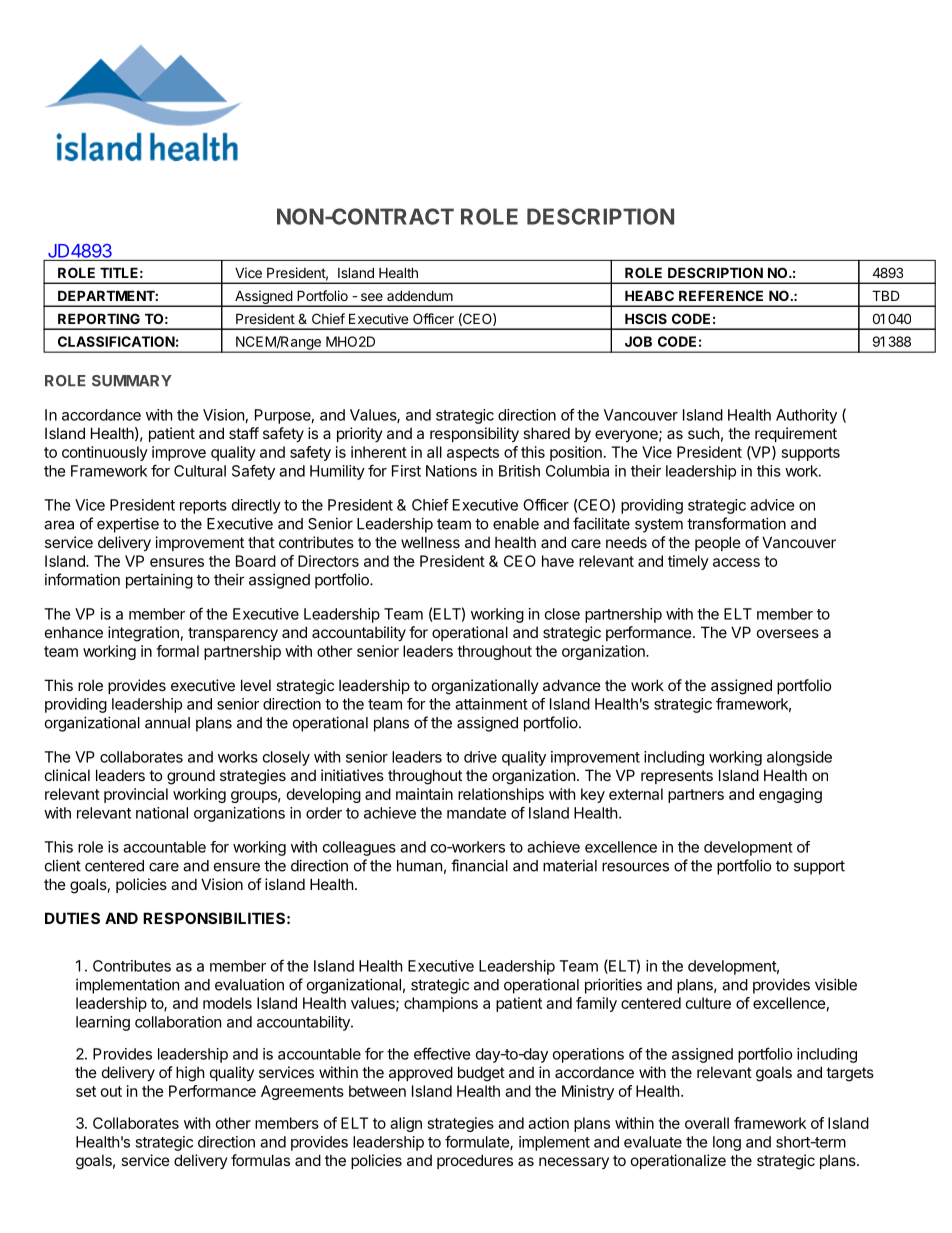  Describe the element at coordinates (707, 1123) in the screenshot. I see `overall` at that location.
